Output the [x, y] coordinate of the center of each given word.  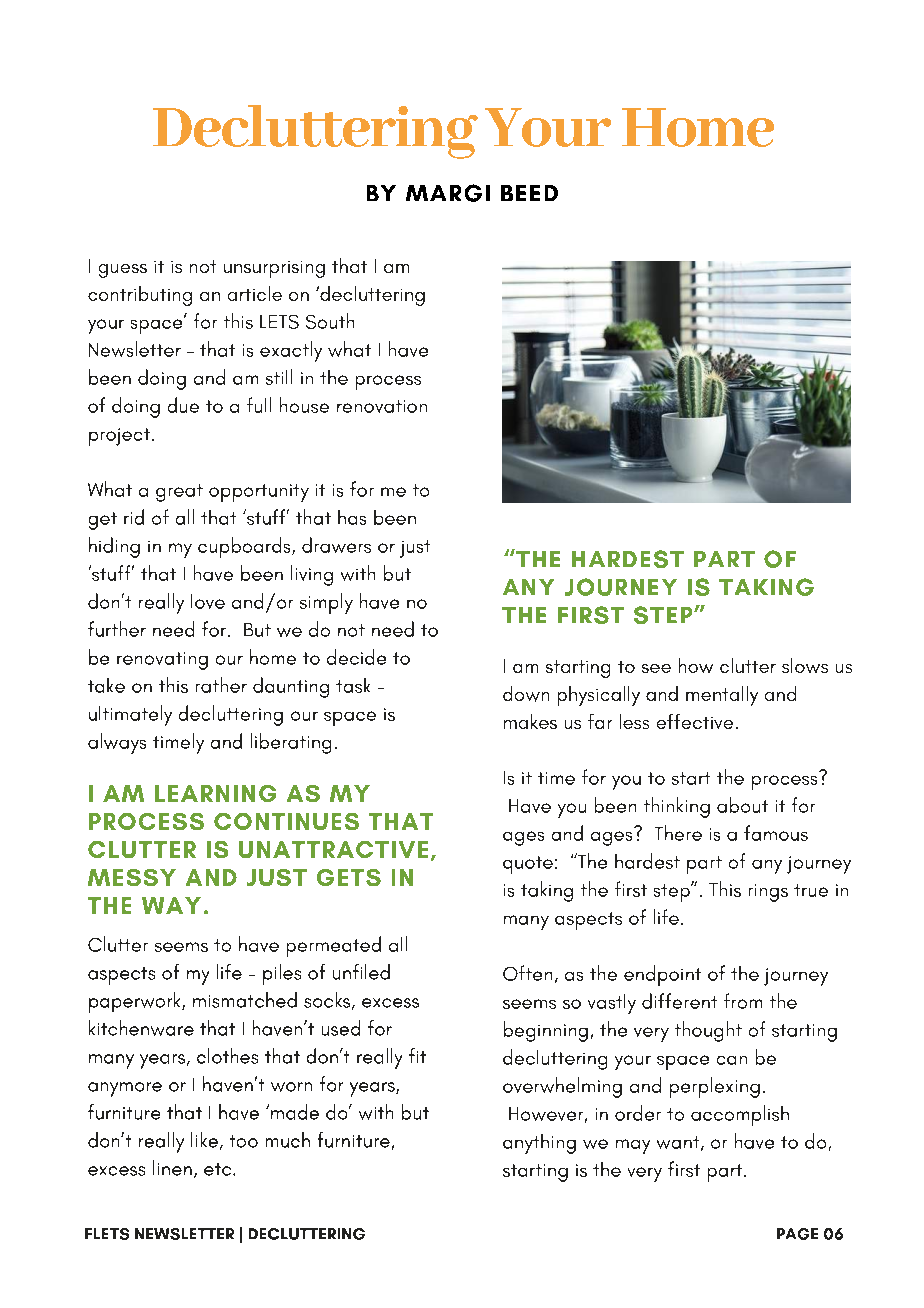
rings [768, 893]
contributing [140, 296]
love [208, 601]
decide [356, 657]
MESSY [132, 877]
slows [805, 665]
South [330, 321]
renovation [382, 406]
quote [528, 865]
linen [172, 1168]
